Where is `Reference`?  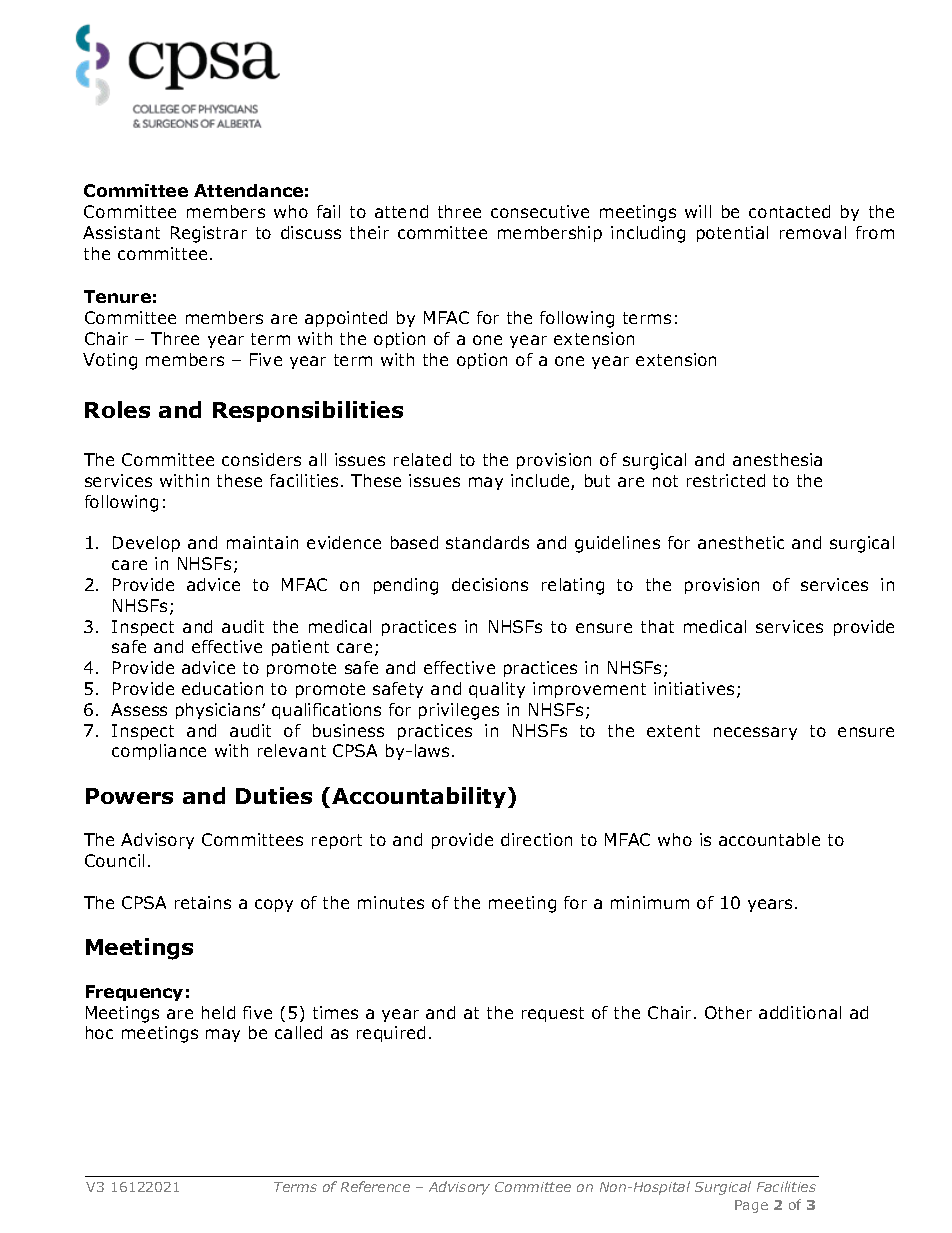 Reference is located at coordinates (375, 1186).
